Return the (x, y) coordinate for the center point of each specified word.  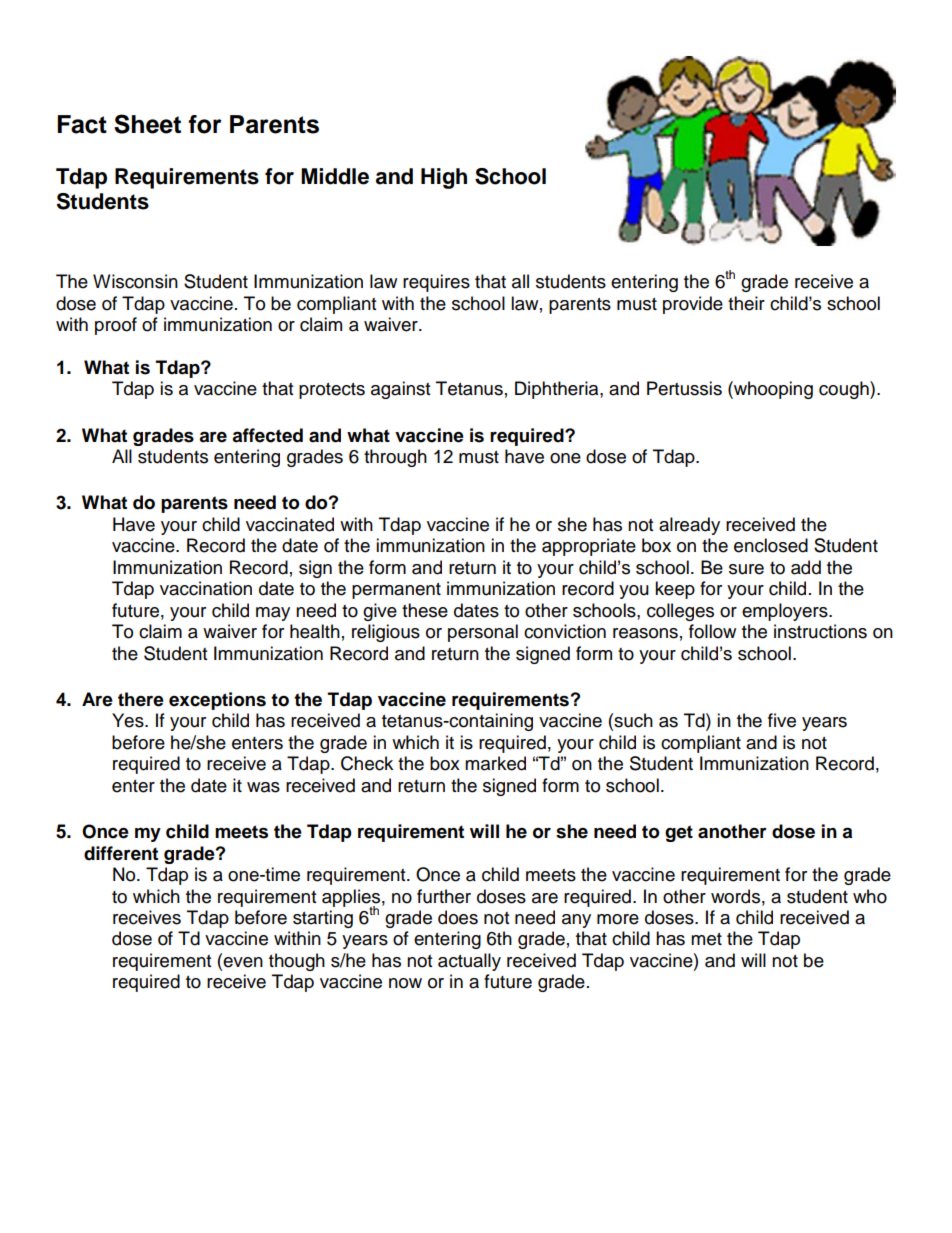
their (746, 303)
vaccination (206, 588)
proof (116, 326)
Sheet (147, 124)
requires (436, 283)
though (297, 962)
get (679, 833)
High (444, 178)
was (263, 787)
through (395, 458)
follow (712, 631)
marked (495, 763)
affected (267, 435)
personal (483, 633)
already (689, 526)
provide (693, 305)
